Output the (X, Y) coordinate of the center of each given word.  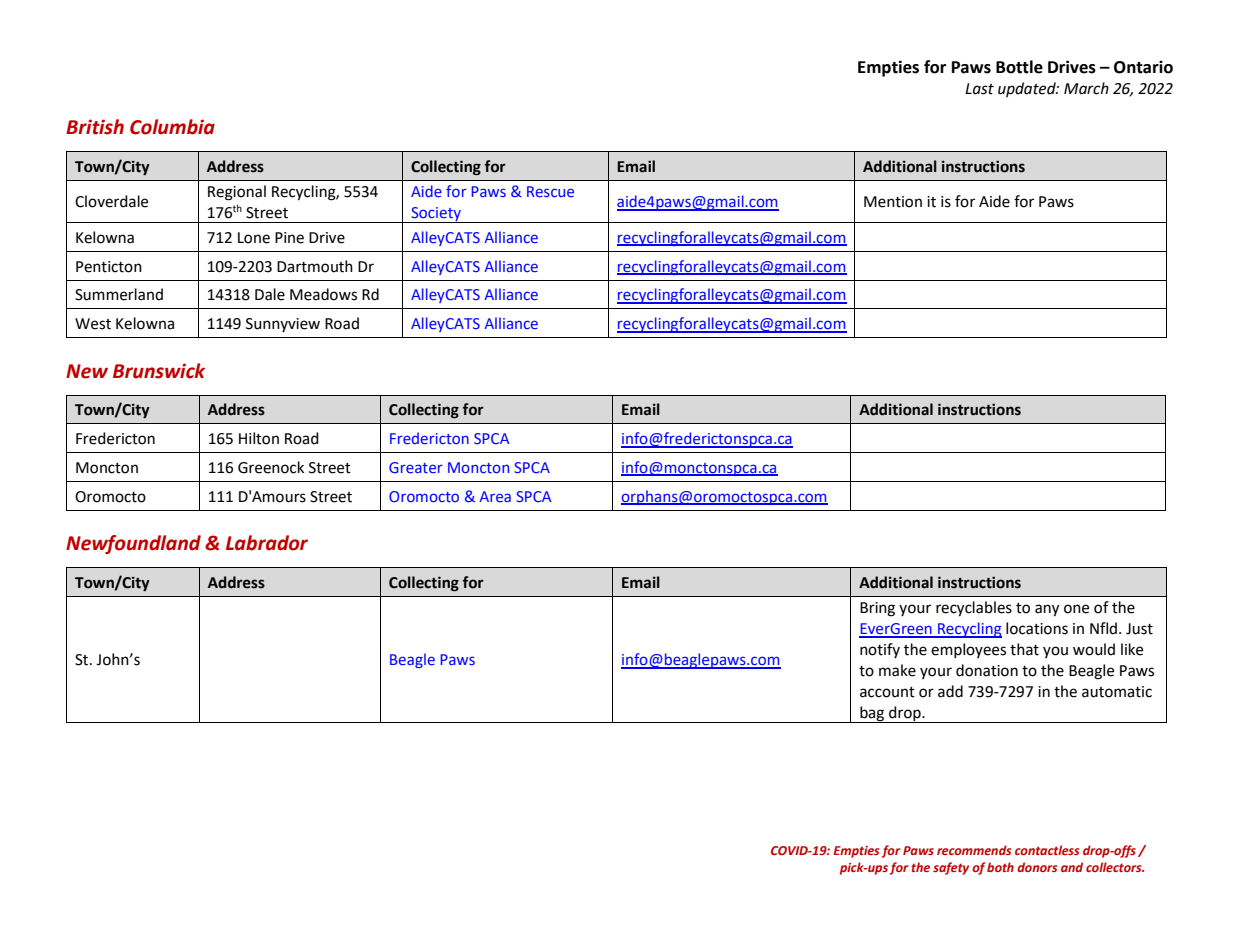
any (1047, 610)
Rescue (550, 191)
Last (979, 89)
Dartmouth (315, 266)
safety (951, 868)
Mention (893, 202)
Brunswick (159, 371)
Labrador (267, 543)
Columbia (172, 127)
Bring (877, 609)
